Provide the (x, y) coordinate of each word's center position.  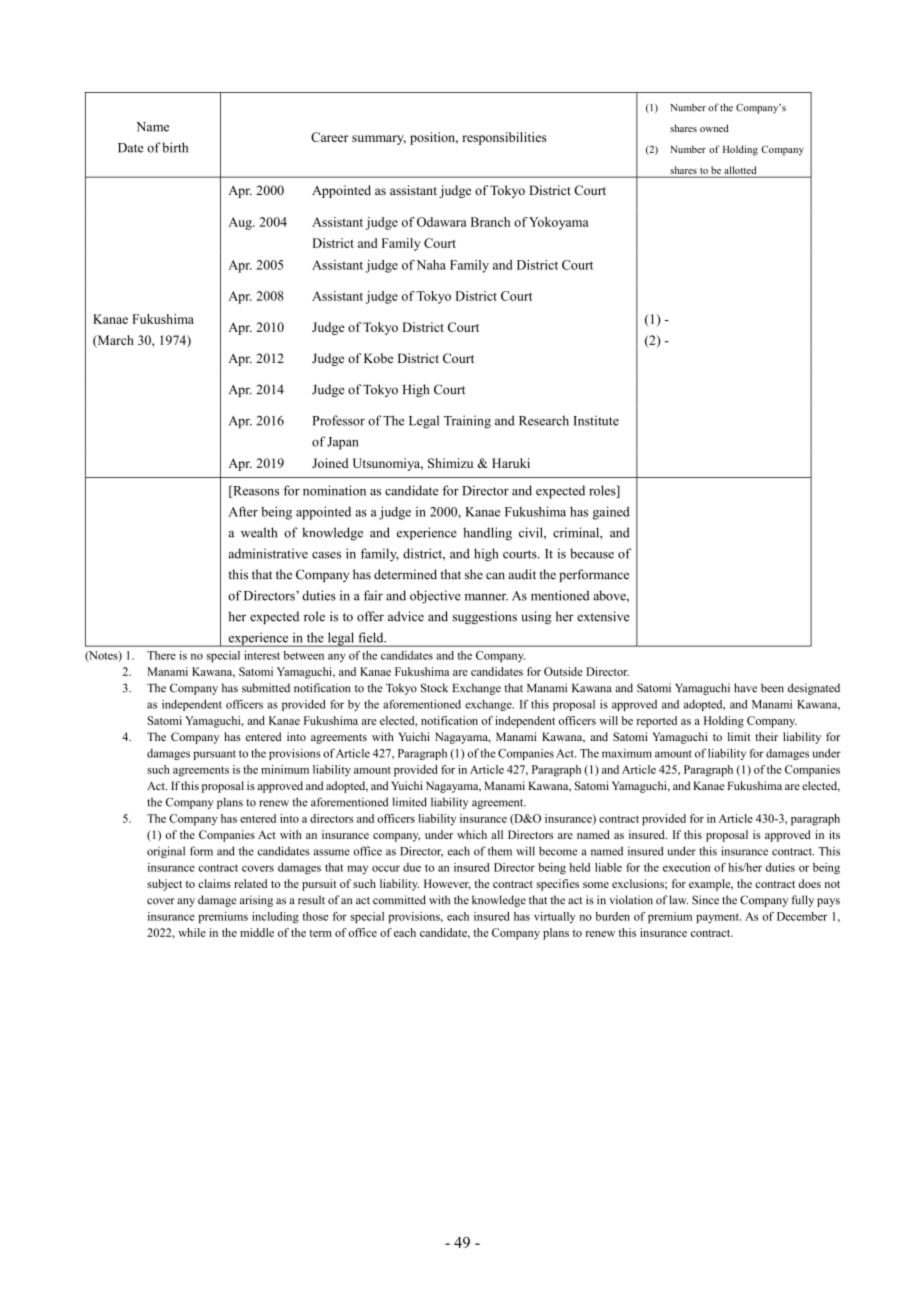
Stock (434, 688)
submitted (266, 688)
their (766, 736)
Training (467, 422)
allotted (740, 171)
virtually (555, 917)
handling (487, 534)
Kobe (378, 358)
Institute (596, 420)
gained (611, 513)
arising (256, 901)
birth (175, 147)
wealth (259, 532)
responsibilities (504, 138)
